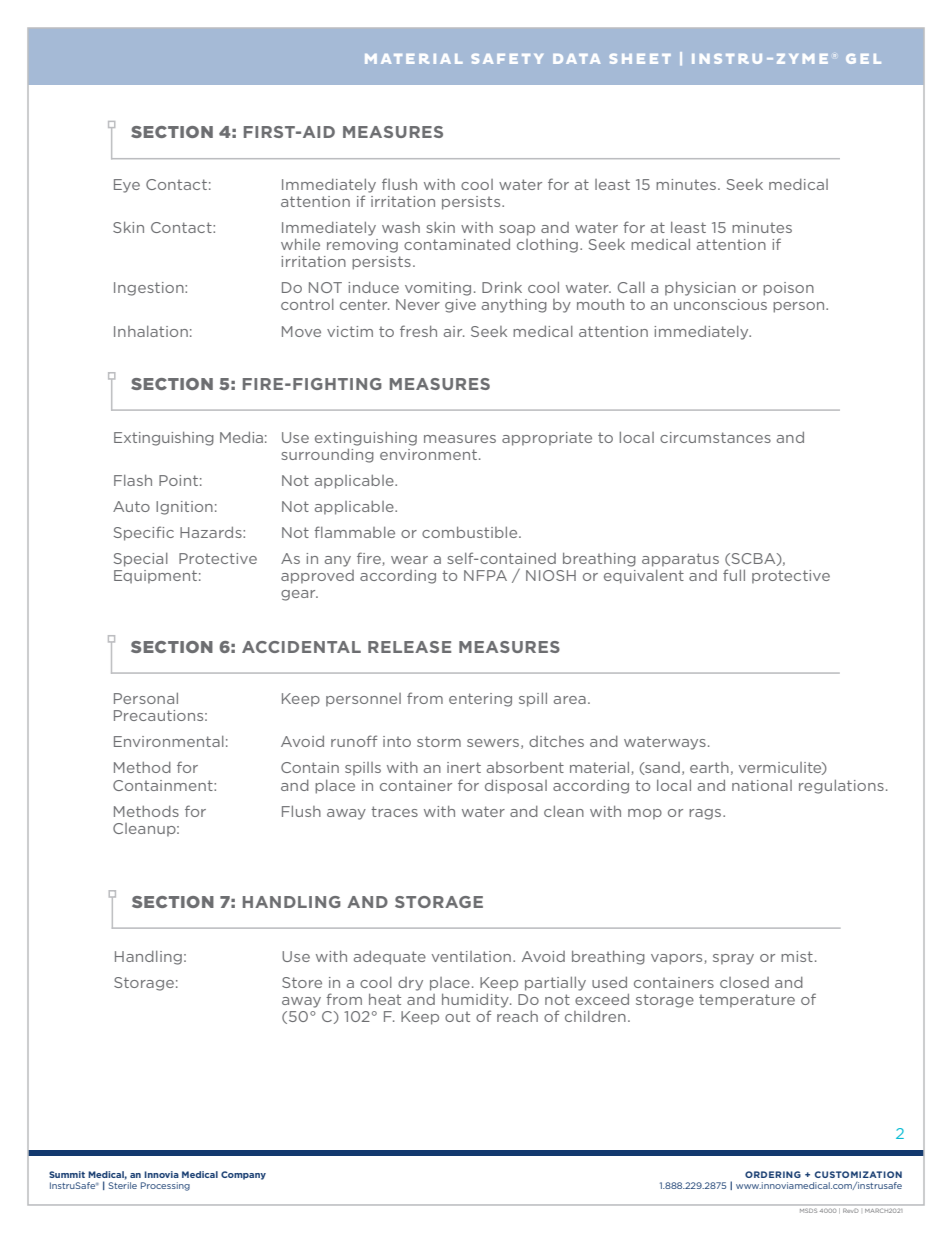 Image resolution: width=952 pixels, height=1233 pixels. I want to click on runoff, so click(354, 741).
